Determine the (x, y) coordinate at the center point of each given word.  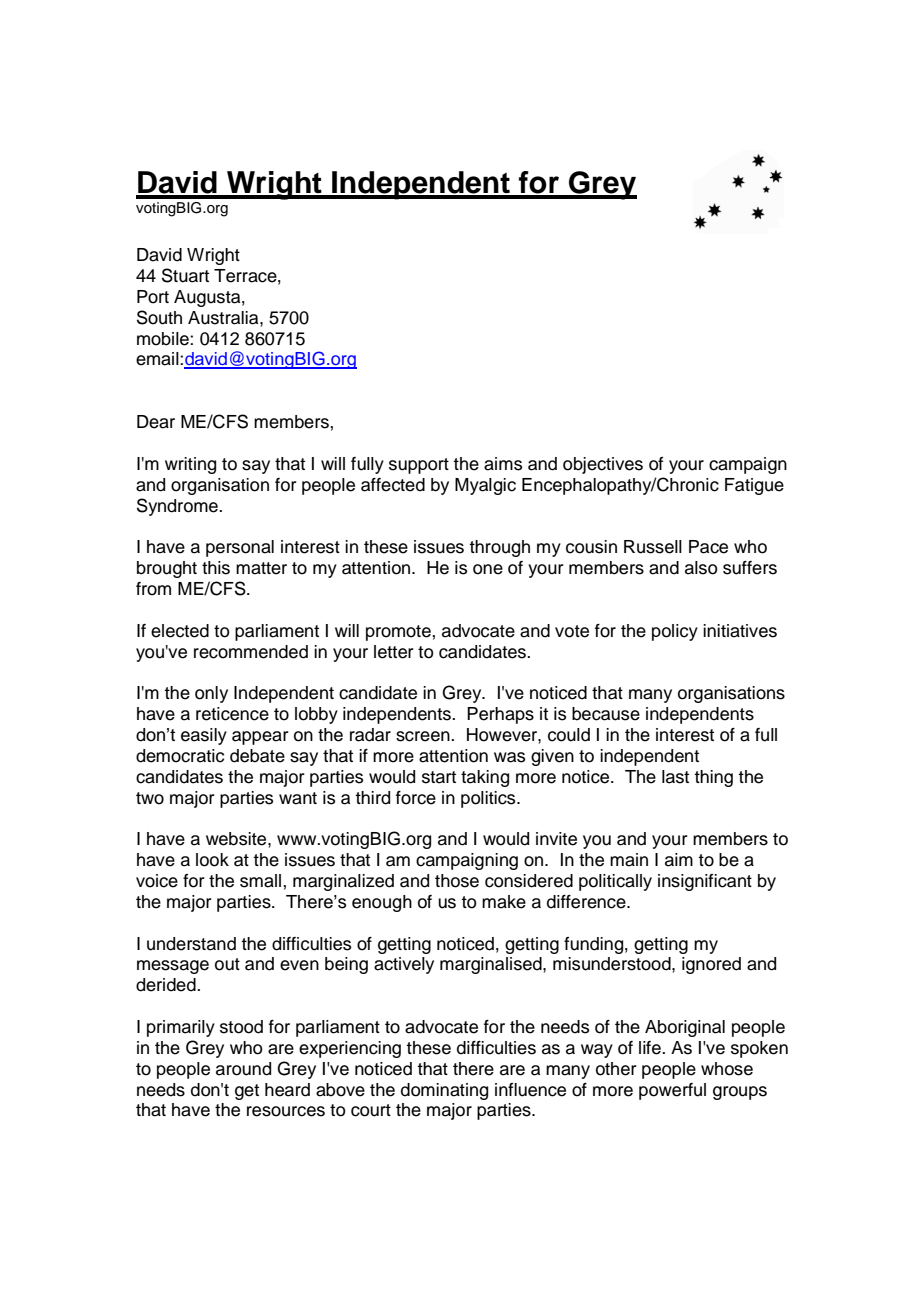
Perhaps (500, 715)
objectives (603, 465)
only (211, 694)
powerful (672, 1091)
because (606, 714)
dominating (444, 1091)
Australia (224, 318)
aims (503, 464)
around (243, 1069)
